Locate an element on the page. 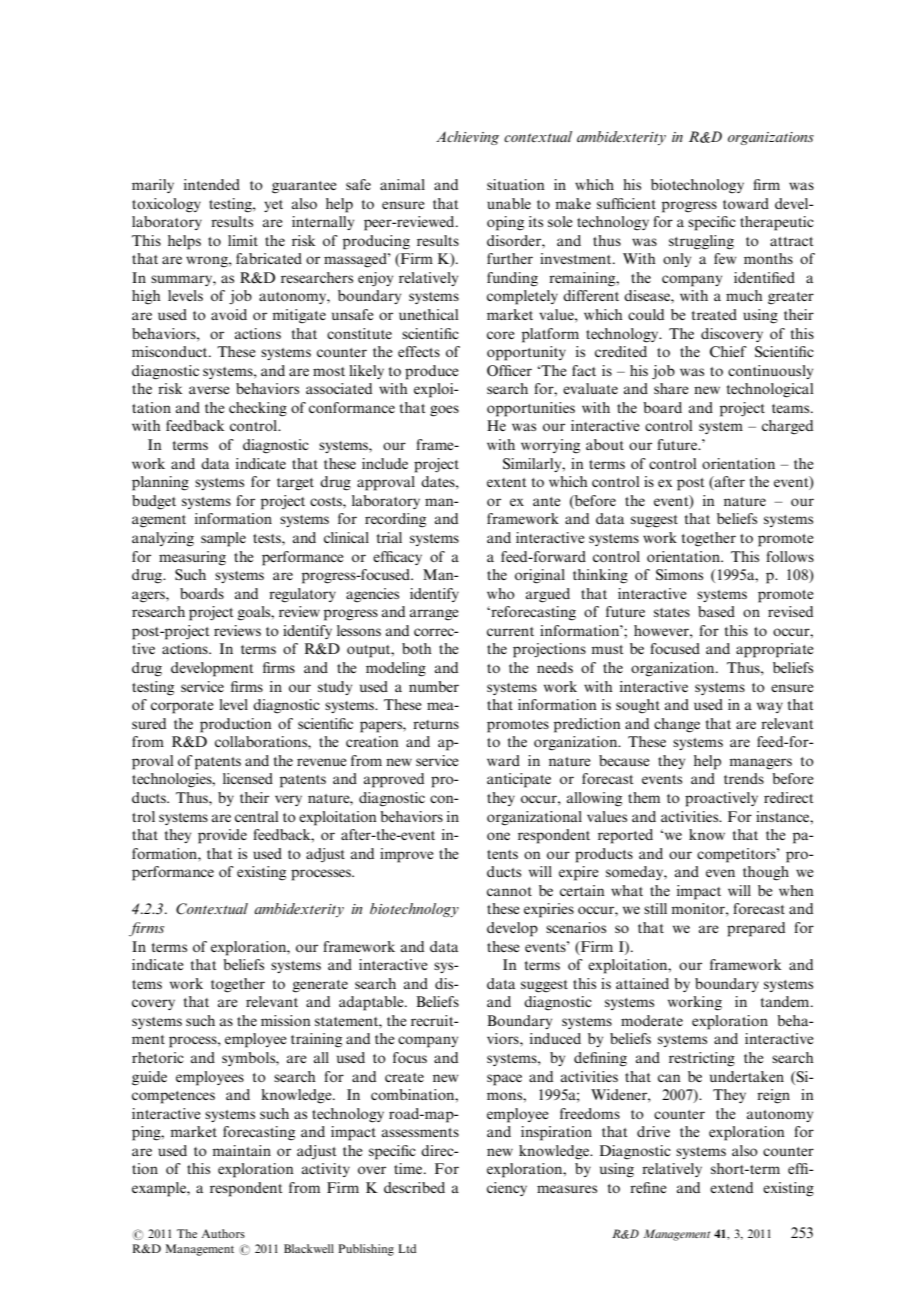 The image size is (924, 1308). therapeutic is located at coordinates (777, 223).
